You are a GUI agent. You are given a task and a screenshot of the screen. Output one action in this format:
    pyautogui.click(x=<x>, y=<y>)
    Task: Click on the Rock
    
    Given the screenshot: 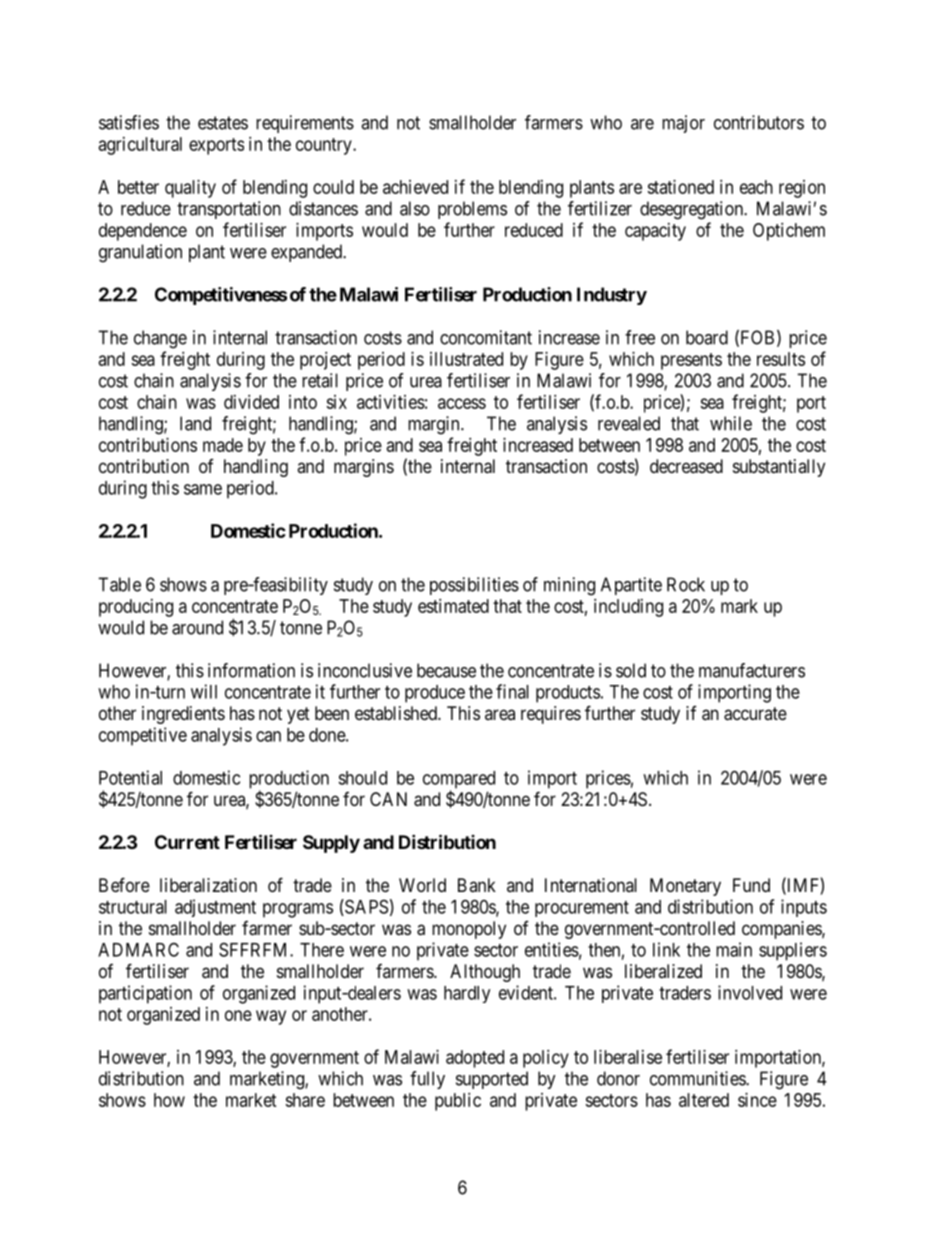 What is the action you would take?
    pyautogui.click(x=686, y=584)
